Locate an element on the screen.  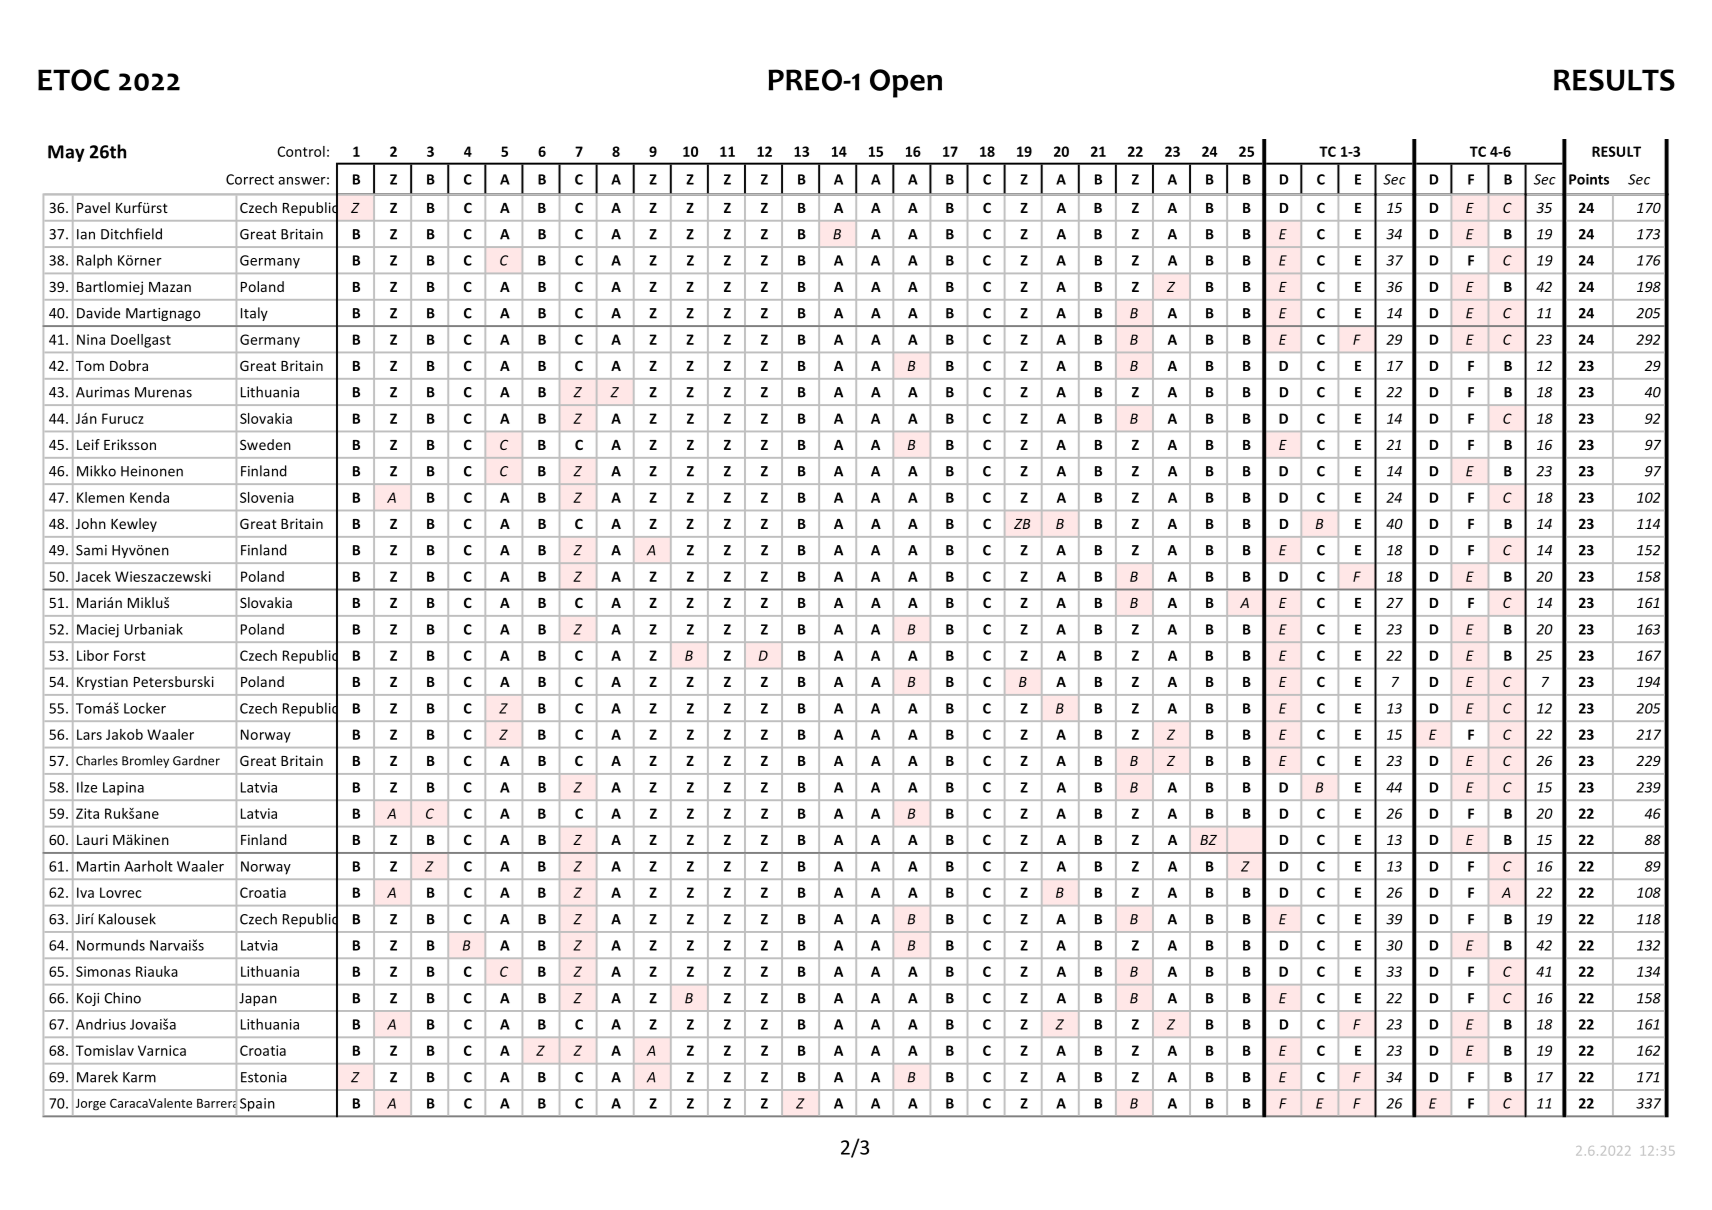
Jacek is located at coordinates (93, 576).
